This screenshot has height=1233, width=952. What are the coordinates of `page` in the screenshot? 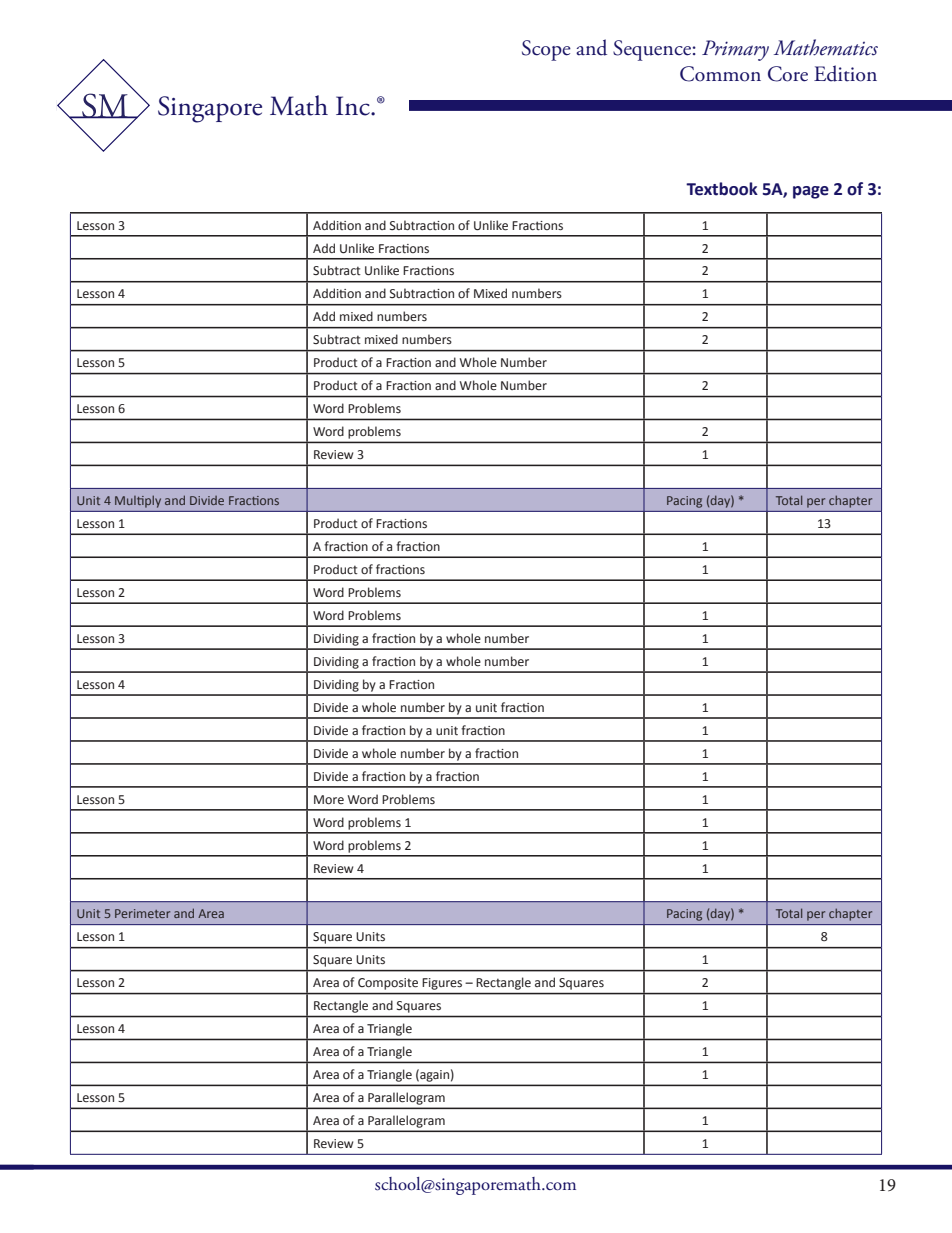 It's located at (811, 192).
